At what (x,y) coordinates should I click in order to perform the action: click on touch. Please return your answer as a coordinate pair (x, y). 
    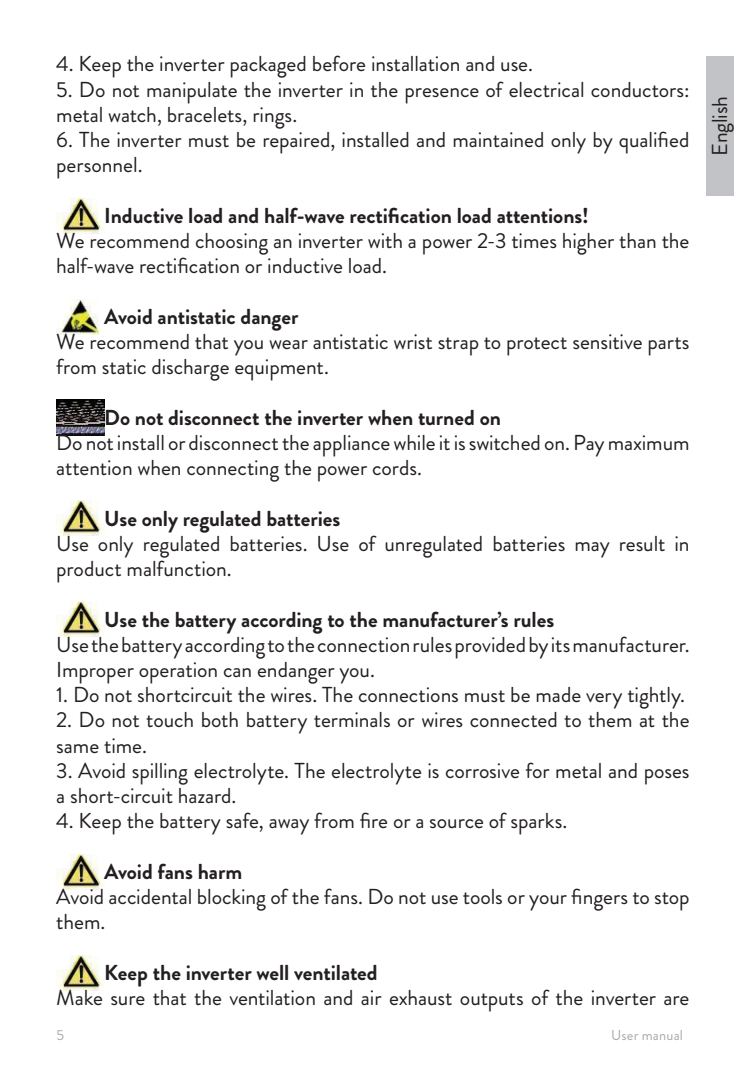
    Looking at the image, I should click on (169, 719).
